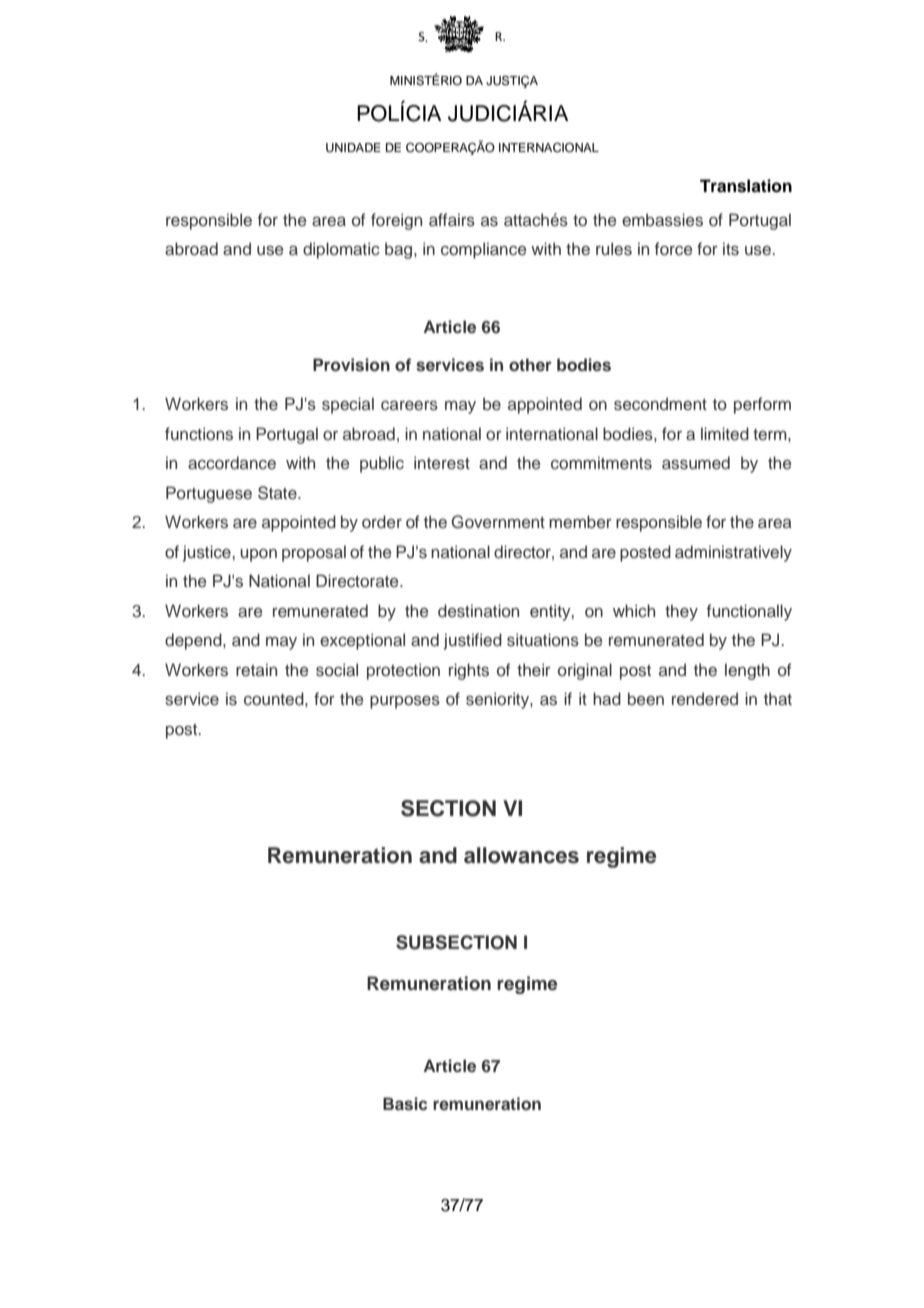 This page has height=1308, width=924. Describe the element at coordinates (530, 364) in the page. I see `other` at that location.
